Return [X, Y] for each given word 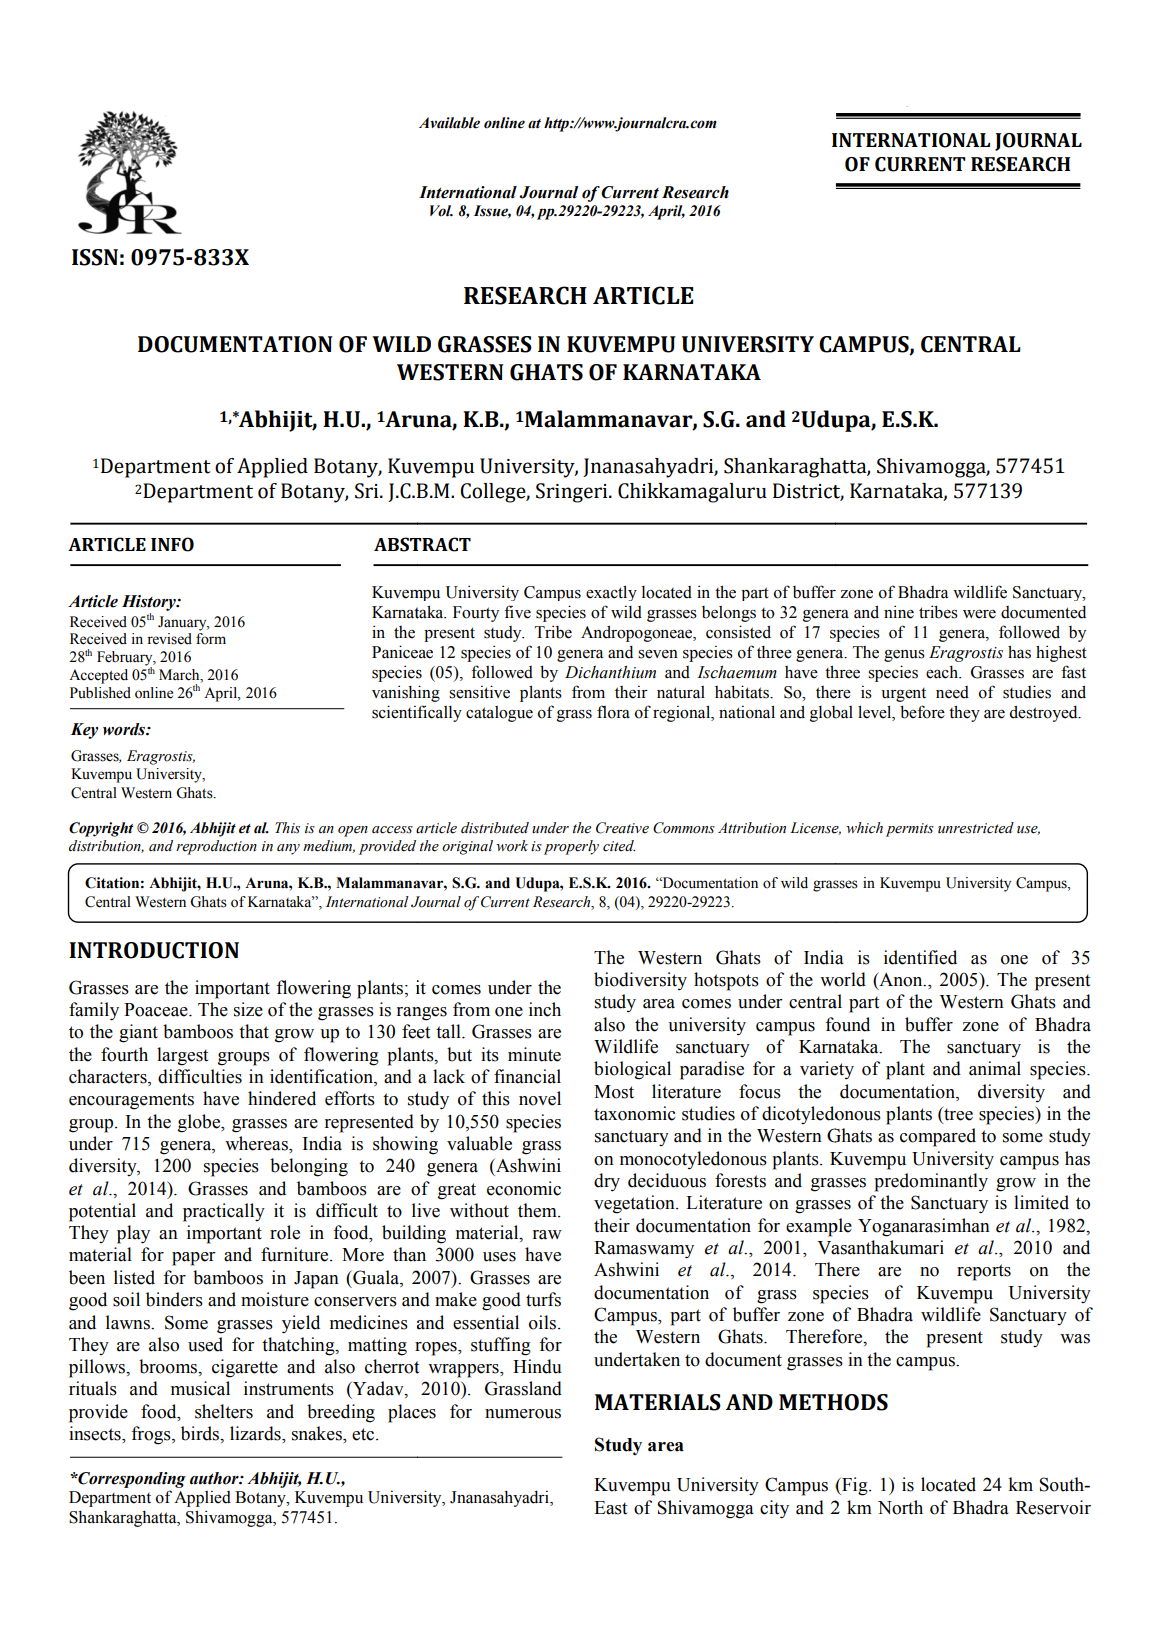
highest [1061, 653]
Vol [441, 211]
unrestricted [976, 828]
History [150, 603]
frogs [152, 1435]
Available [449, 123]
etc [364, 1434]
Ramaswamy [644, 1250]
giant [138, 1033]
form [211, 639]
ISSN [95, 257]
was [1075, 1339]
